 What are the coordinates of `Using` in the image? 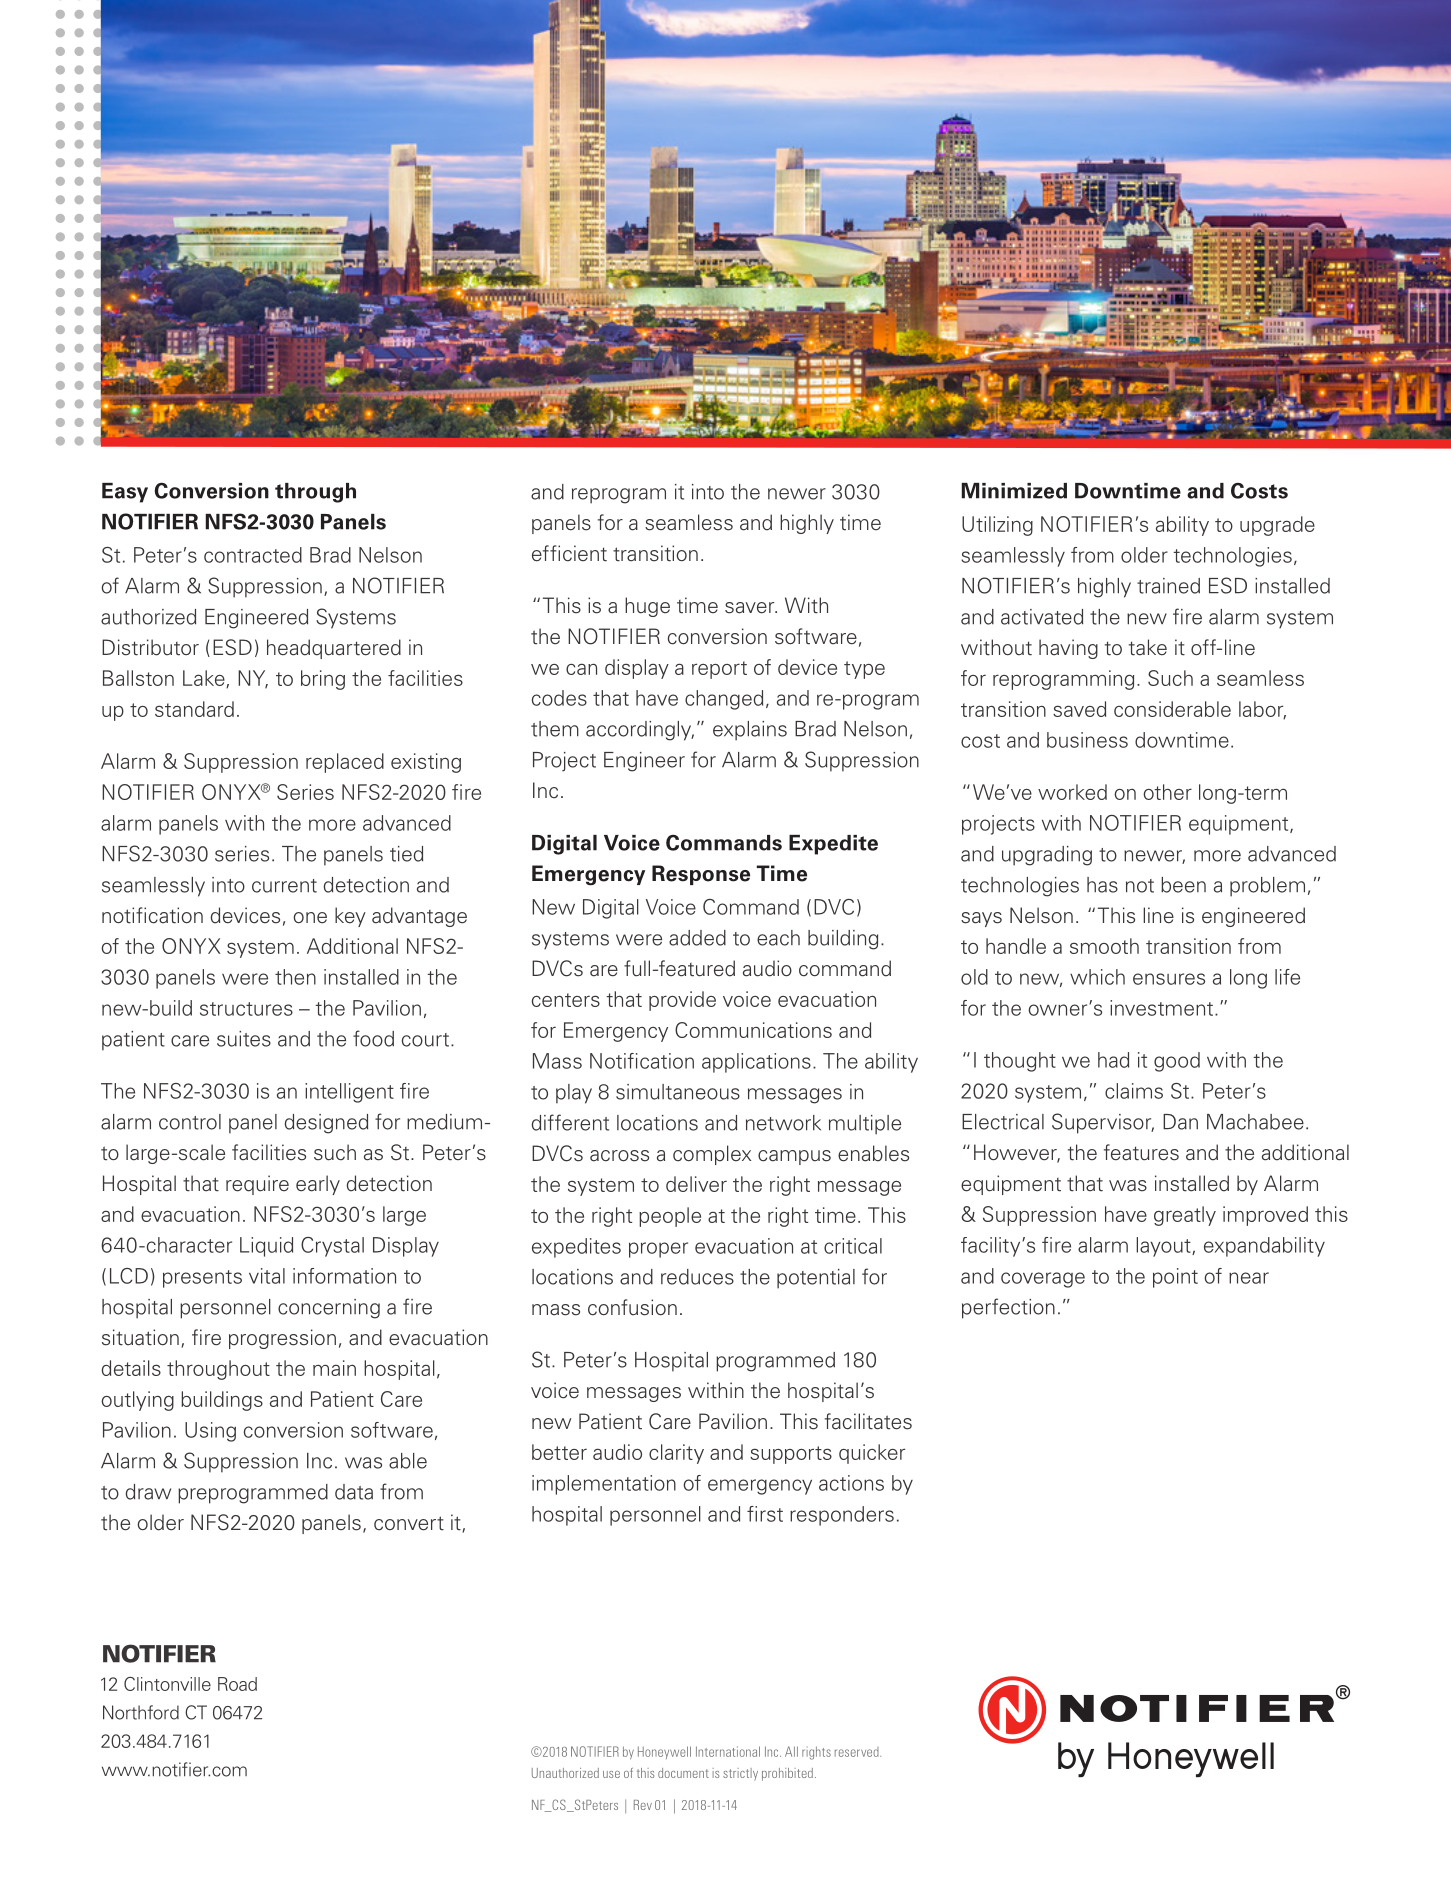 It's located at (210, 1432).
